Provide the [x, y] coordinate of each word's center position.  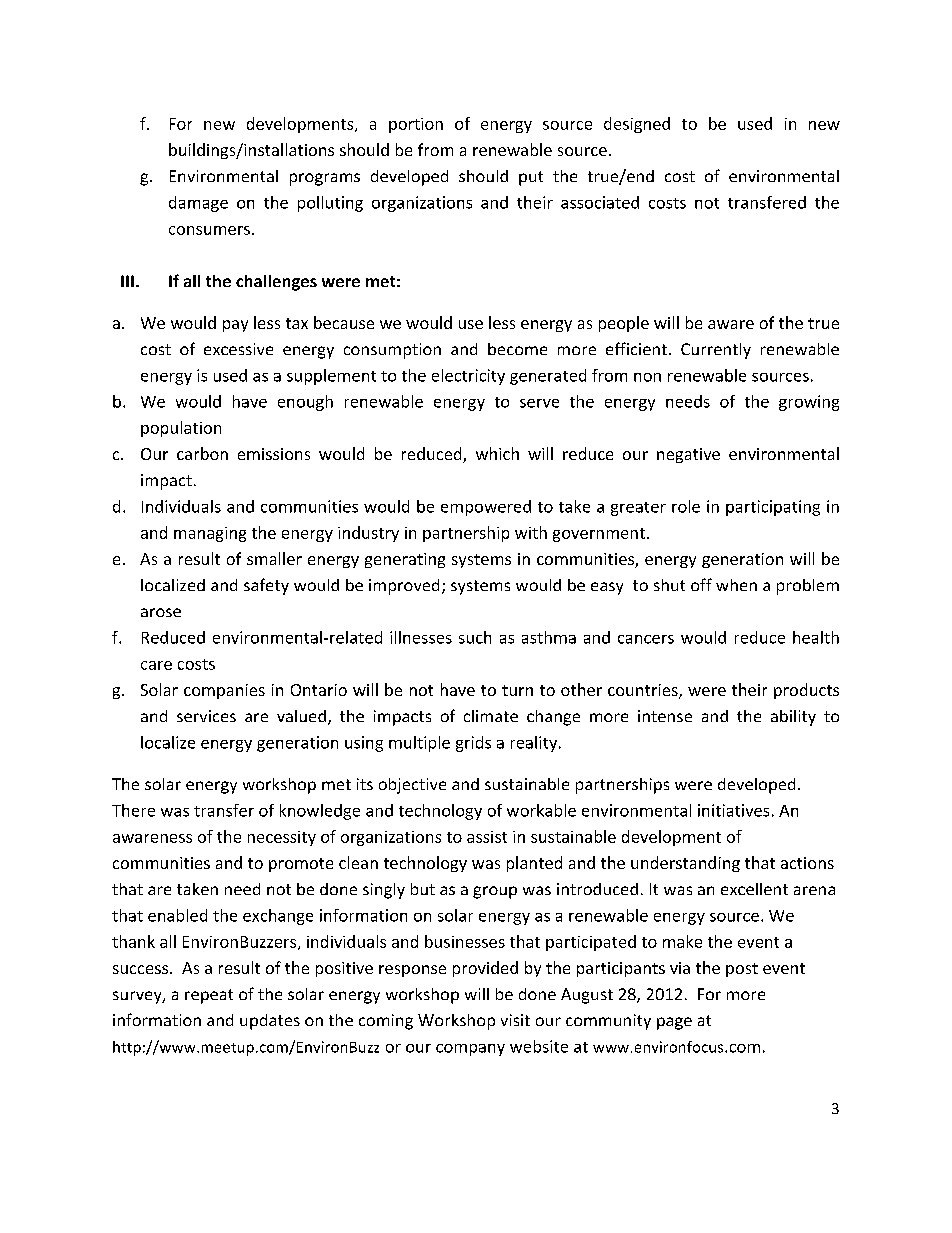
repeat [209, 996]
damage [198, 204]
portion [416, 125]
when [736, 585]
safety [266, 586]
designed [637, 125]
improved [404, 587]
